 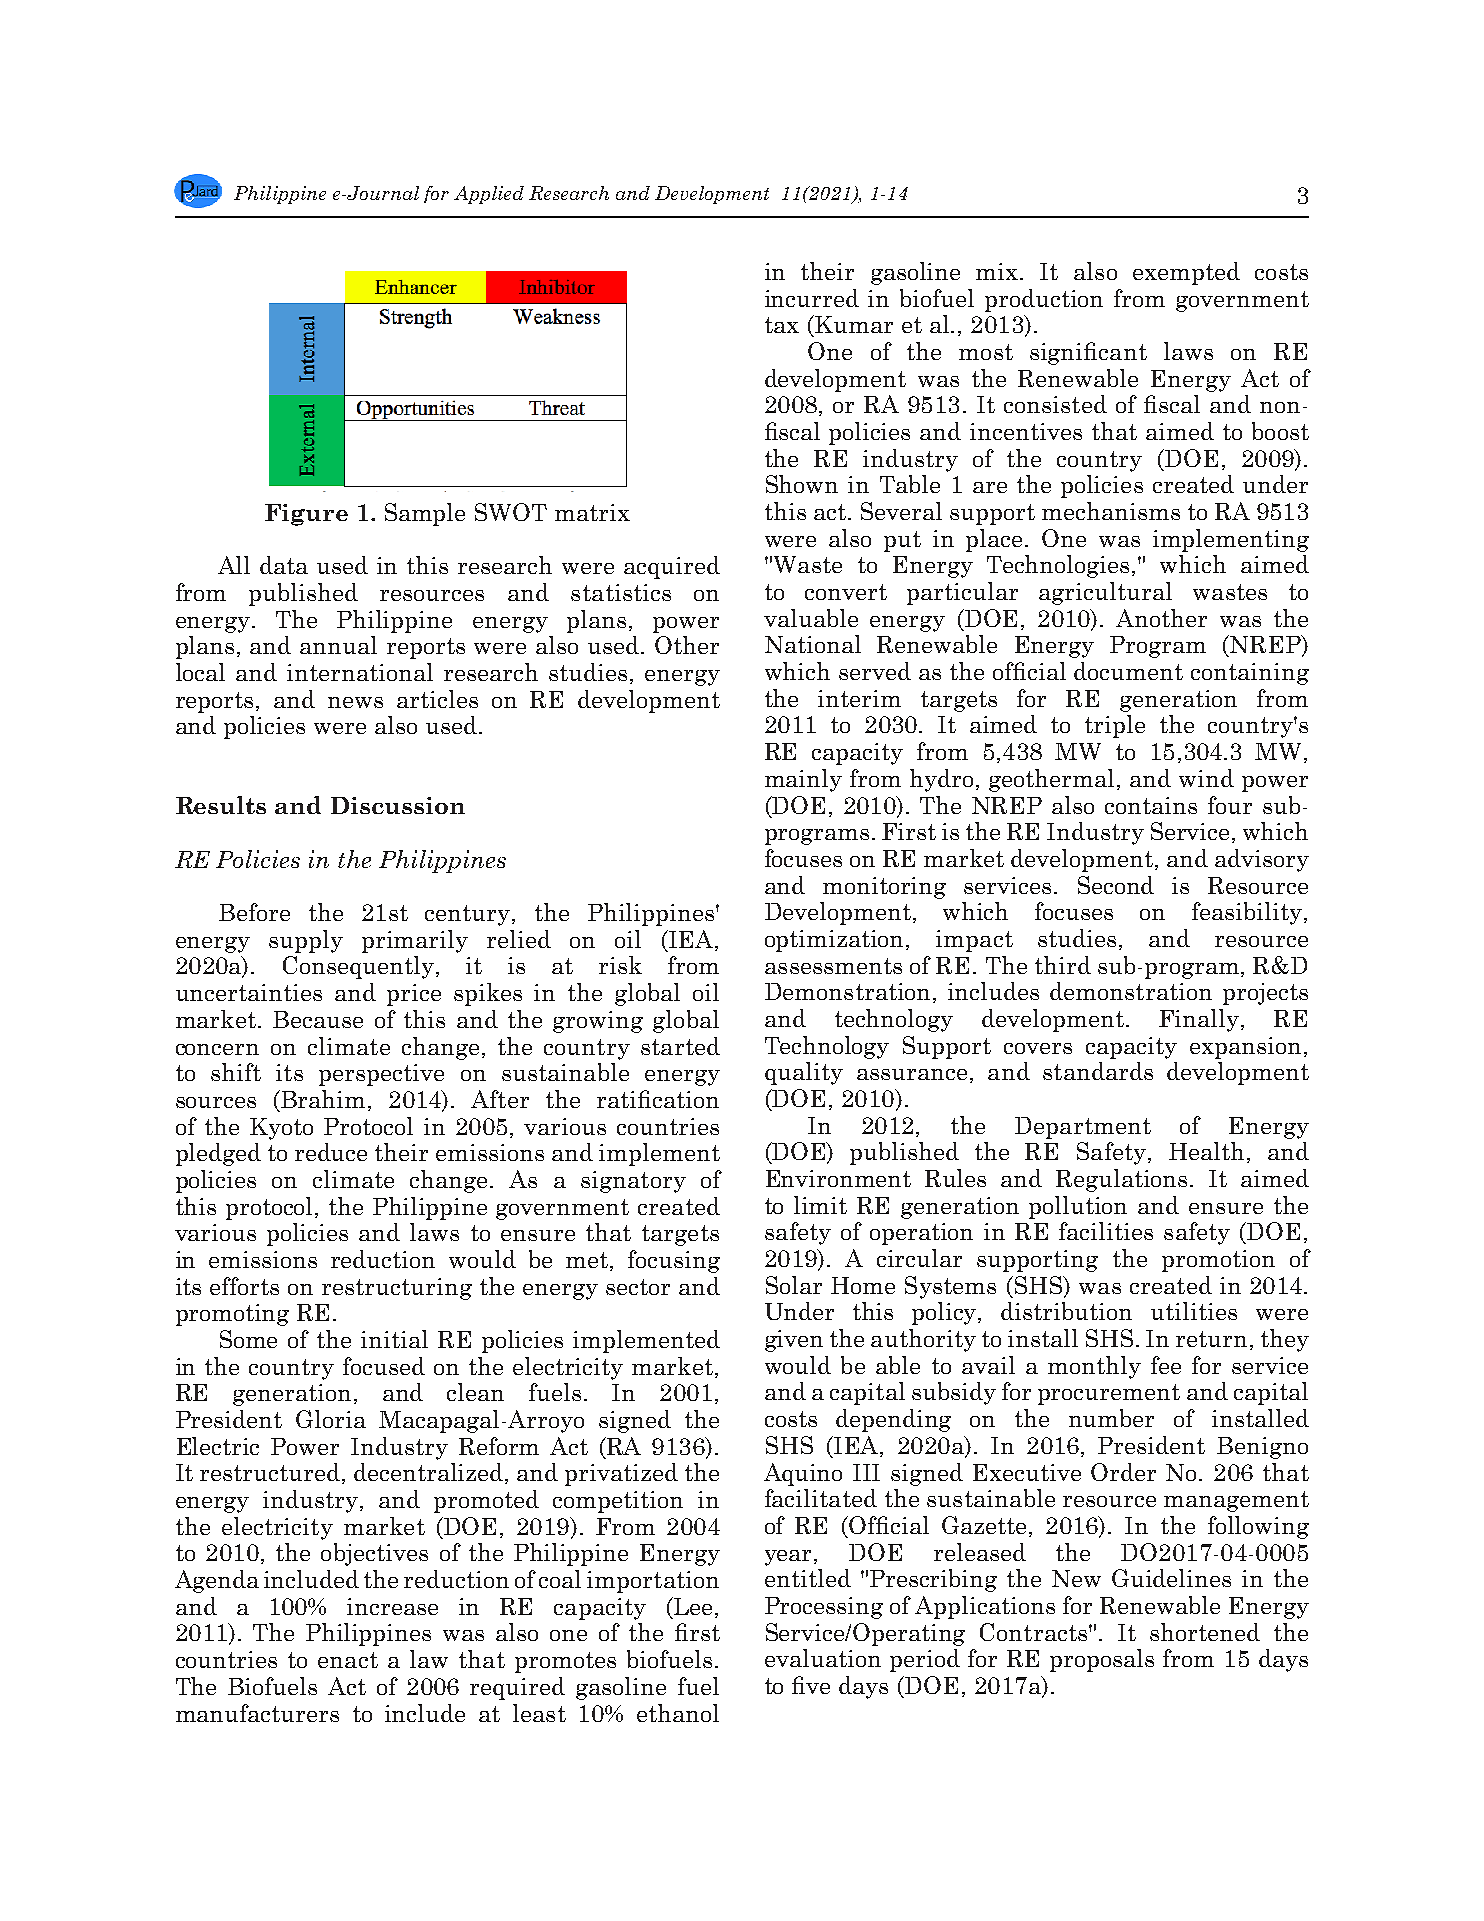 I want to click on facilitated, so click(x=821, y=1498).
